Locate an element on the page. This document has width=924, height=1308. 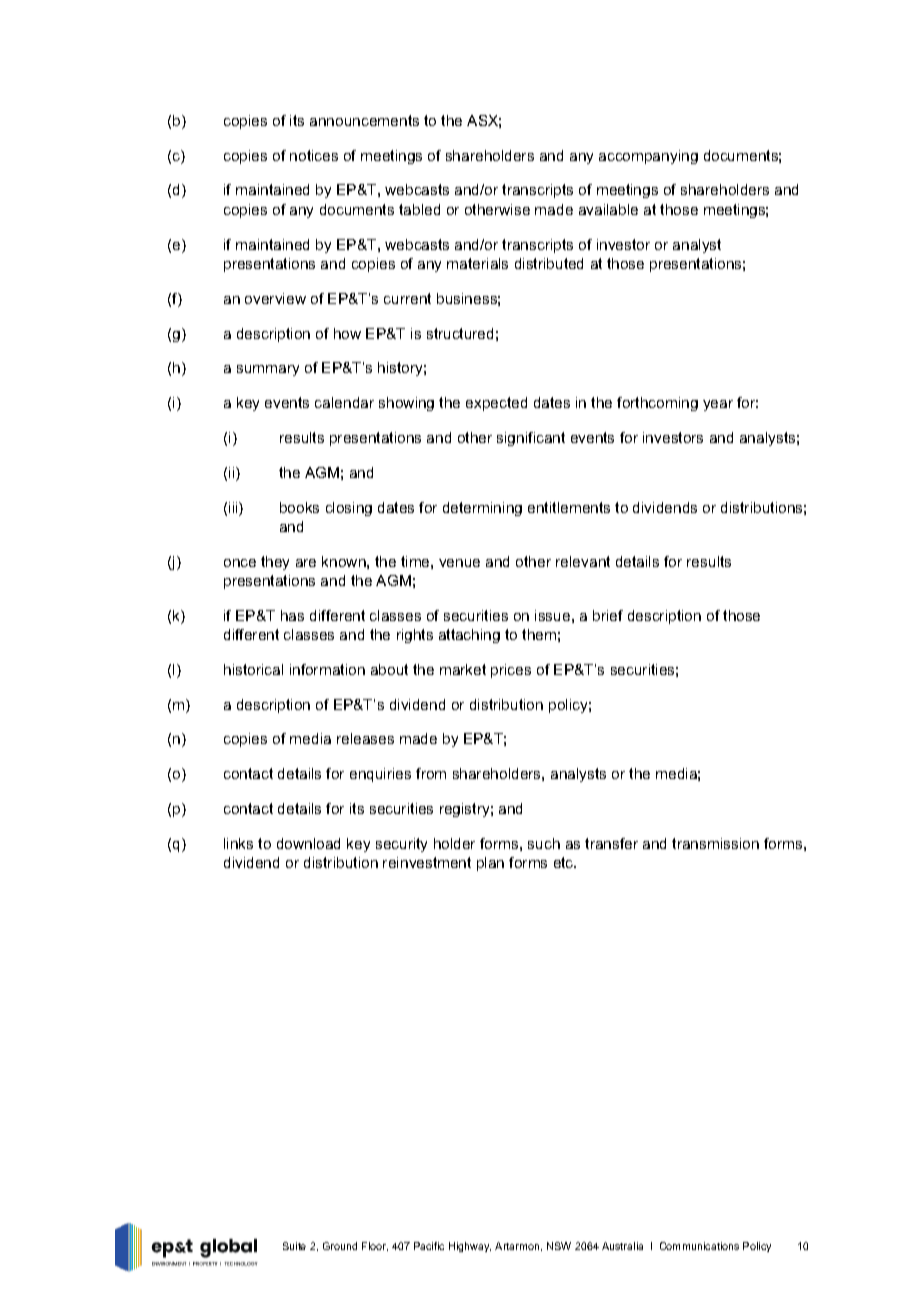
venue is located at coordinates (459, 563).
